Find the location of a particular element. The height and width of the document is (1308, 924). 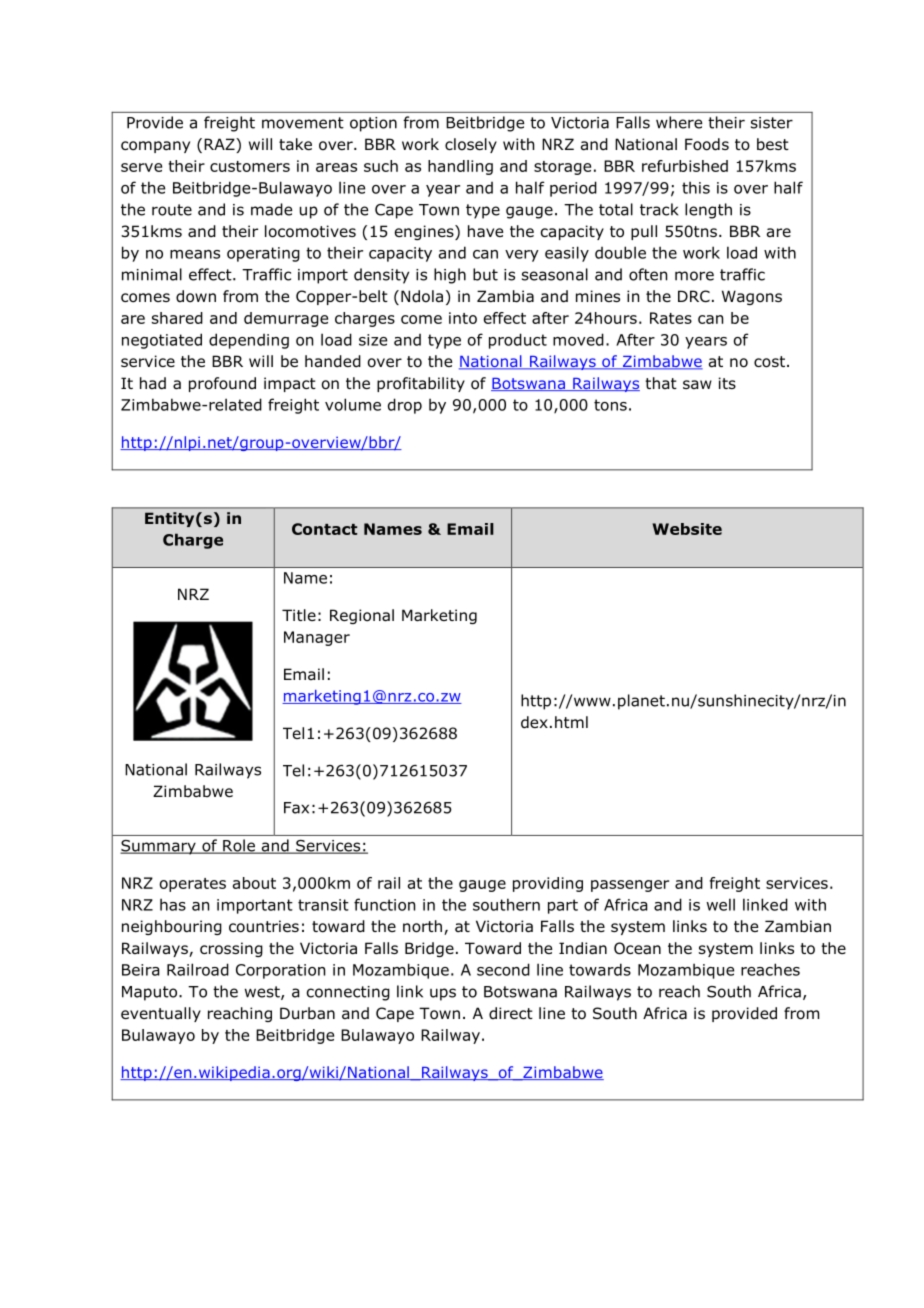

Foods is located at coordinates (707, 144).
